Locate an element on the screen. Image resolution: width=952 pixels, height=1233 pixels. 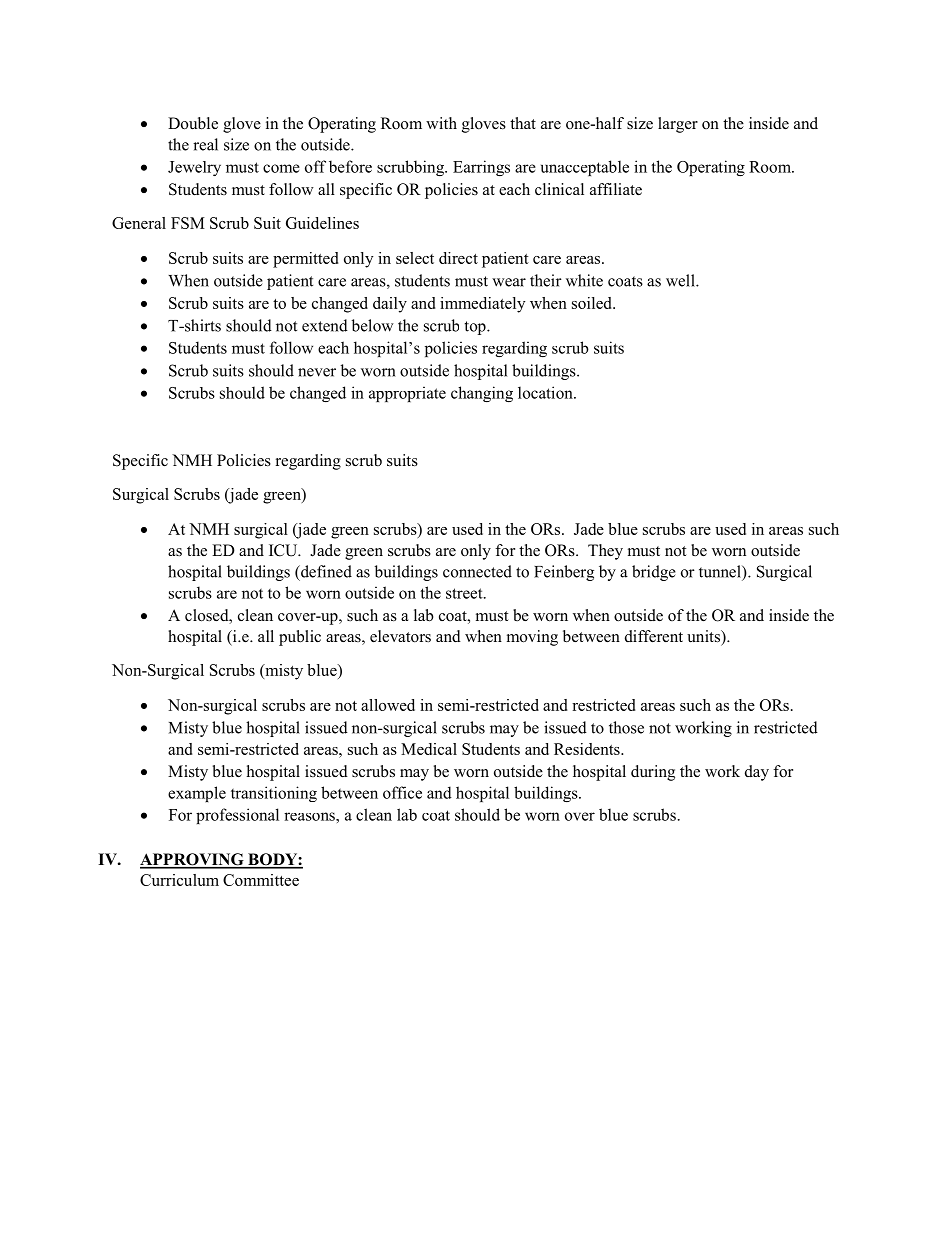
larger is located at coordinates (678, 125).
